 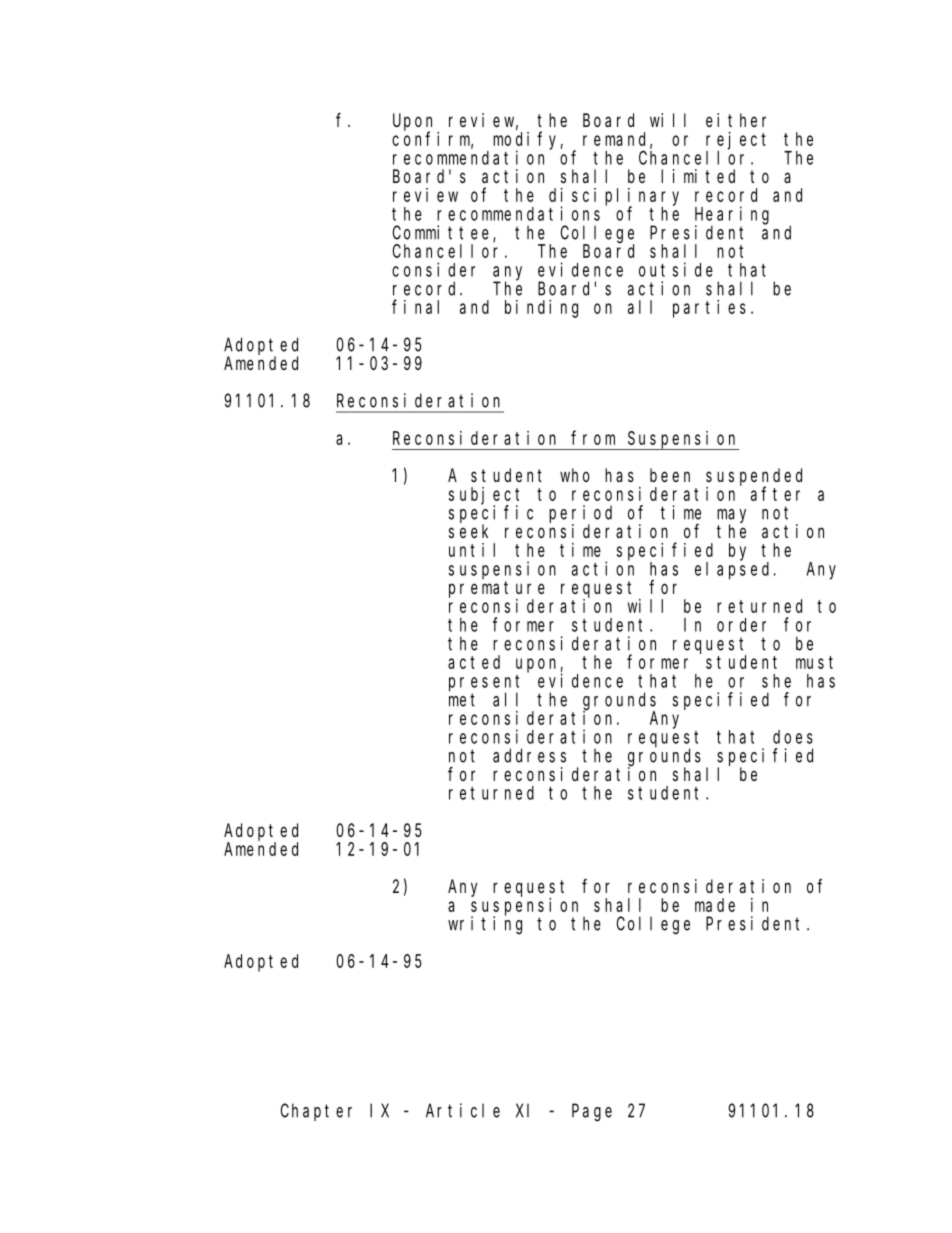 What do you see at coordinates (735, 571) in the screenshot?
I see `elapsed` at bounding box center [735, 571].
